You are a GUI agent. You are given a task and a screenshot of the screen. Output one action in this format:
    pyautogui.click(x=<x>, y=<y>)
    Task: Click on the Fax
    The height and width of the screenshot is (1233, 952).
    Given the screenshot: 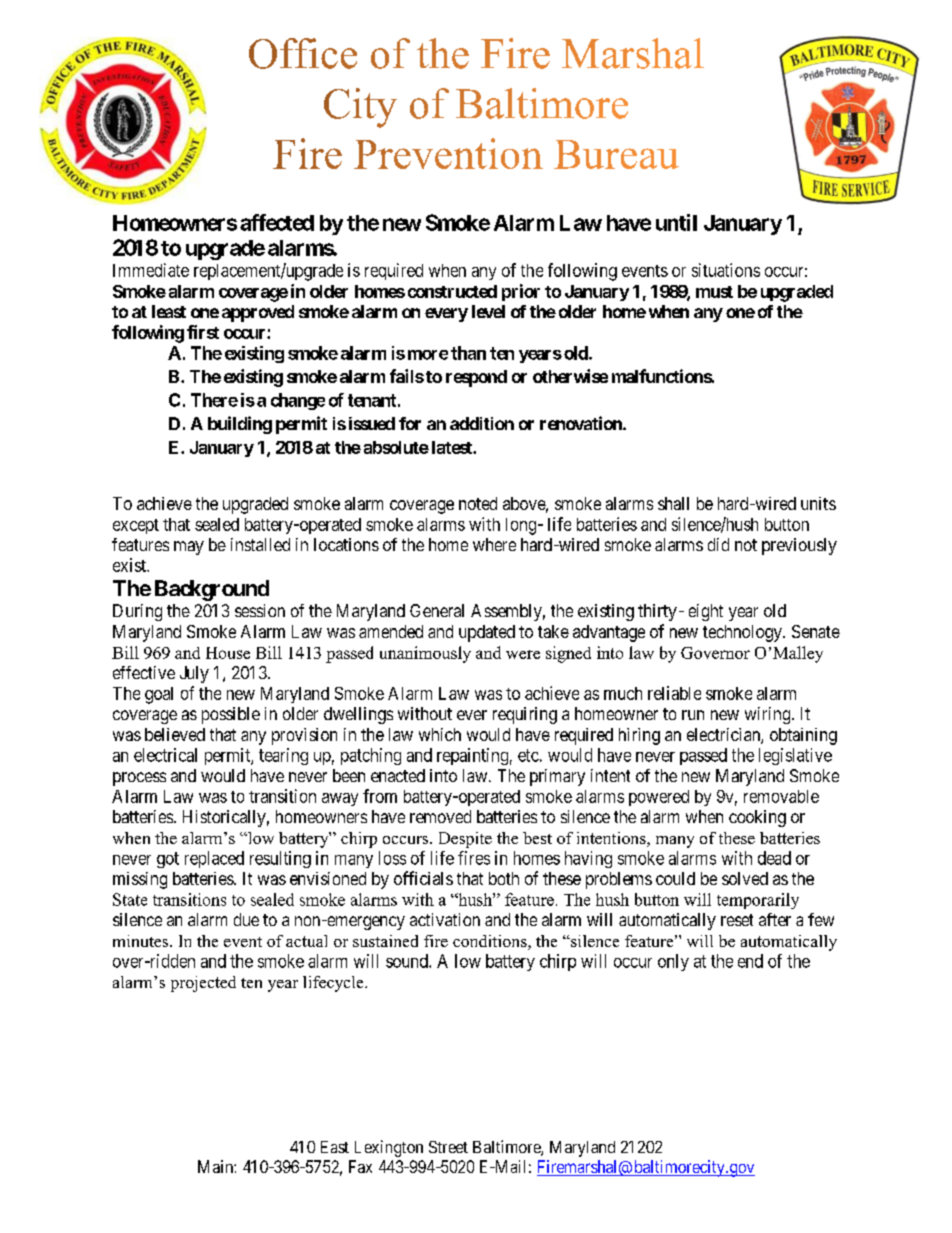 What is the action you would take?
    pyautogui.click(x=360, y=1166)
